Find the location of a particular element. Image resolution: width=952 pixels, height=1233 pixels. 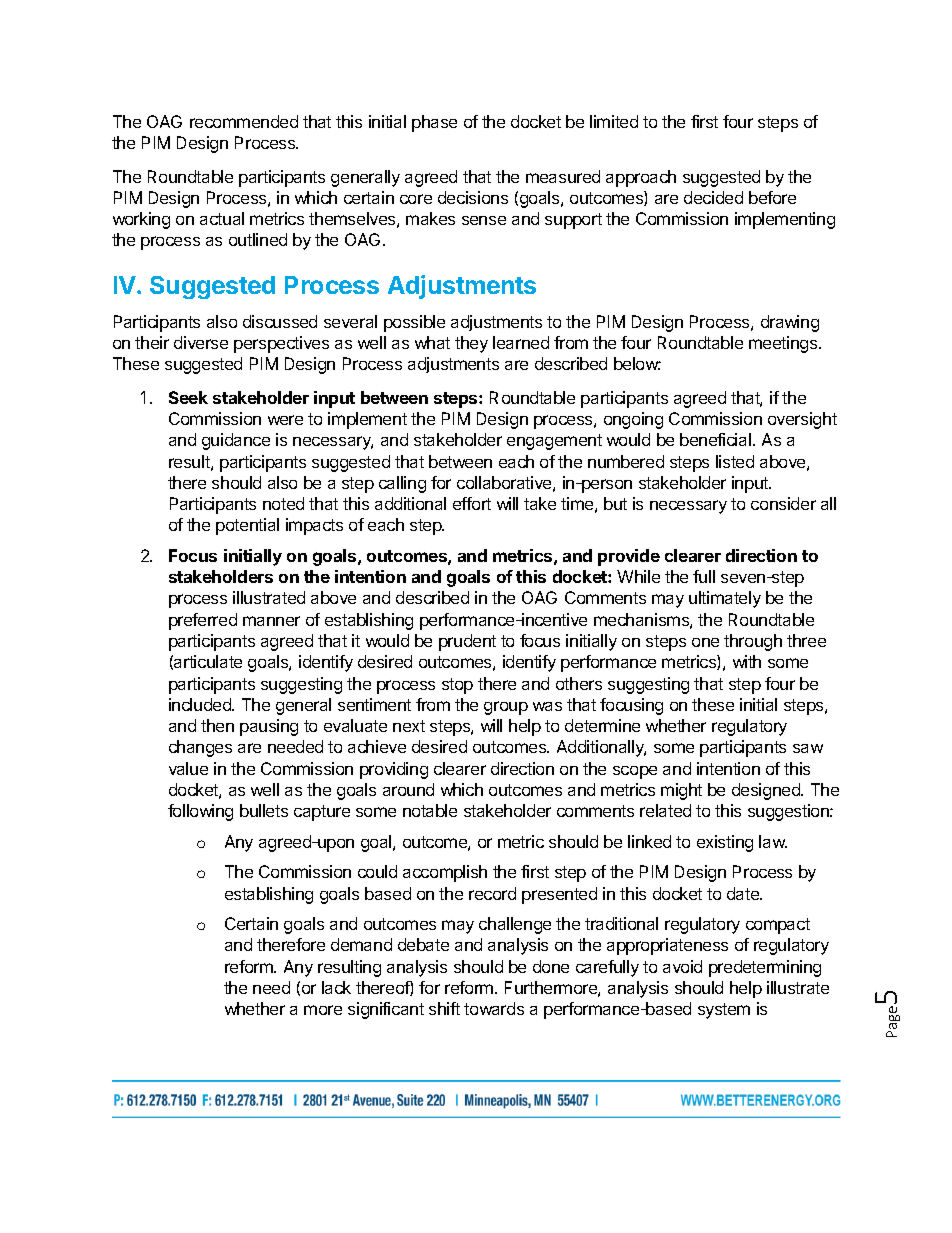

diverse is located at coordinates (201, 342).
